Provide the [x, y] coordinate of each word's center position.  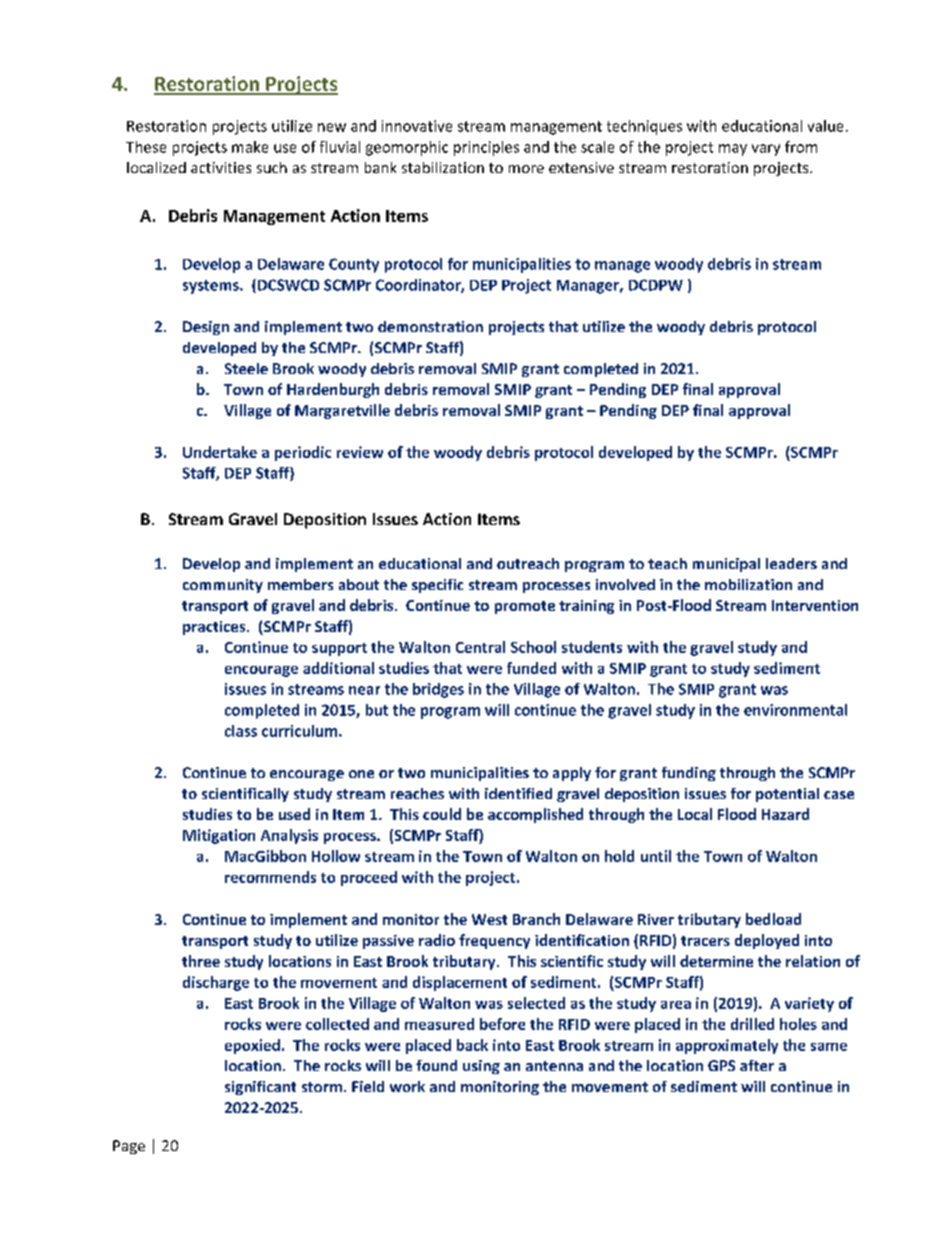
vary [766, 150]
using [481, 1067]
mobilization [748, 584]
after [757, 1065]
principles [486, 148]
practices [215, 628]
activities [221, 167]
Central [480, 647]
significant [260, 1088]
